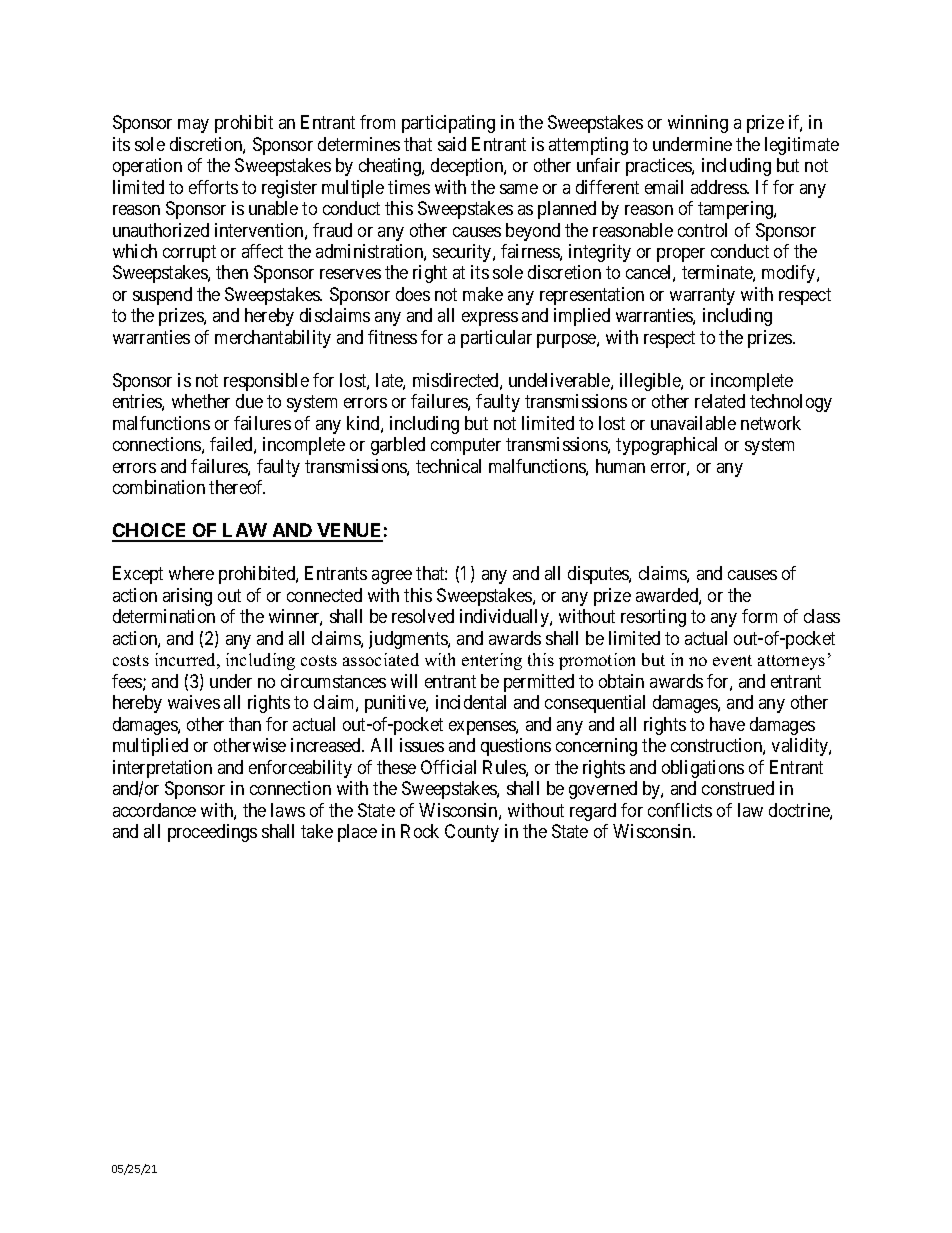 The image size is (952, 1233). Describe the element at coordinates (702, 296) in the screenshot. I see `warranty` at that location.
